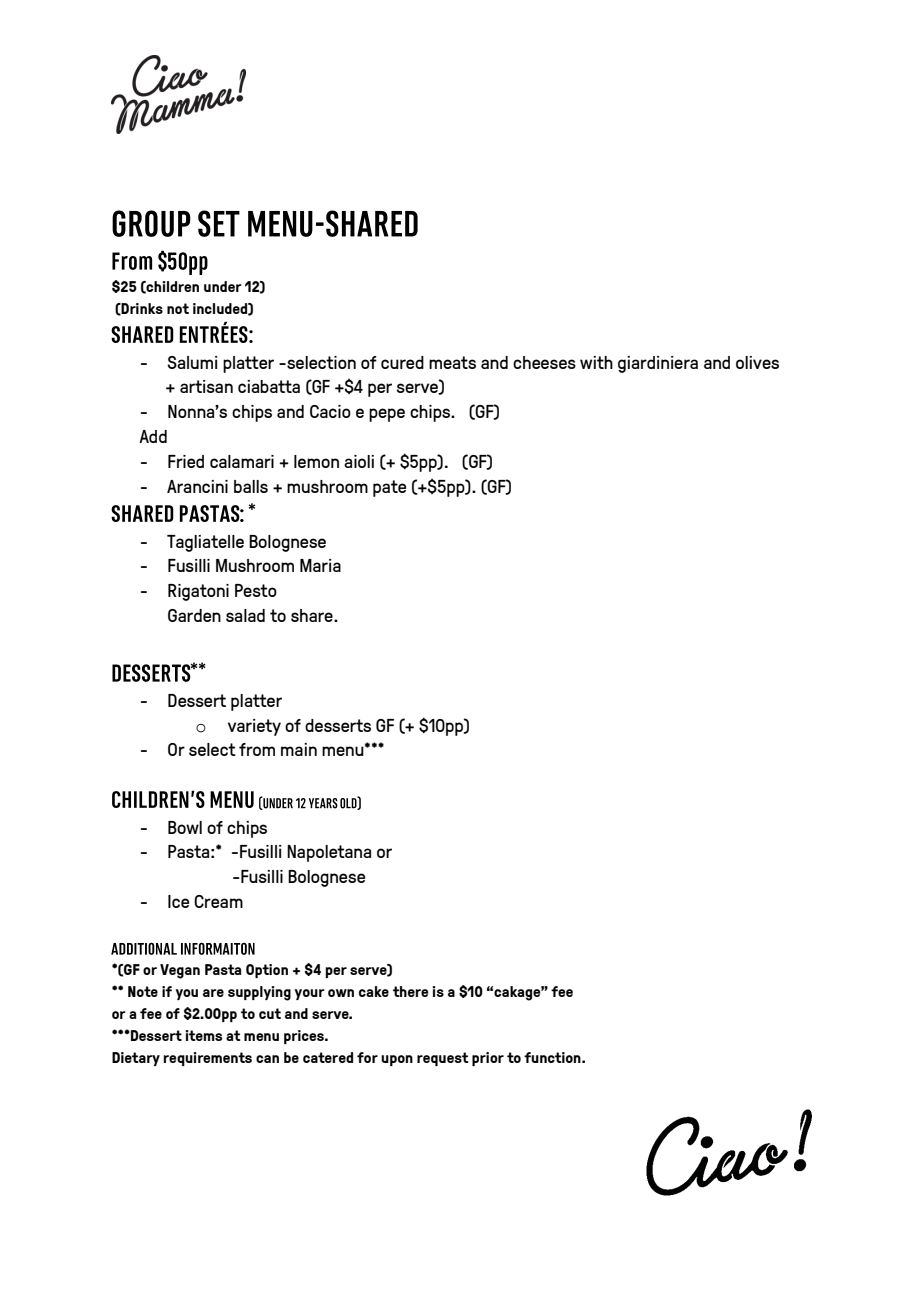 This document has height=1308, width=924. Describe the element at coordinates (596, 362) in the document. I see `with` at that location.
